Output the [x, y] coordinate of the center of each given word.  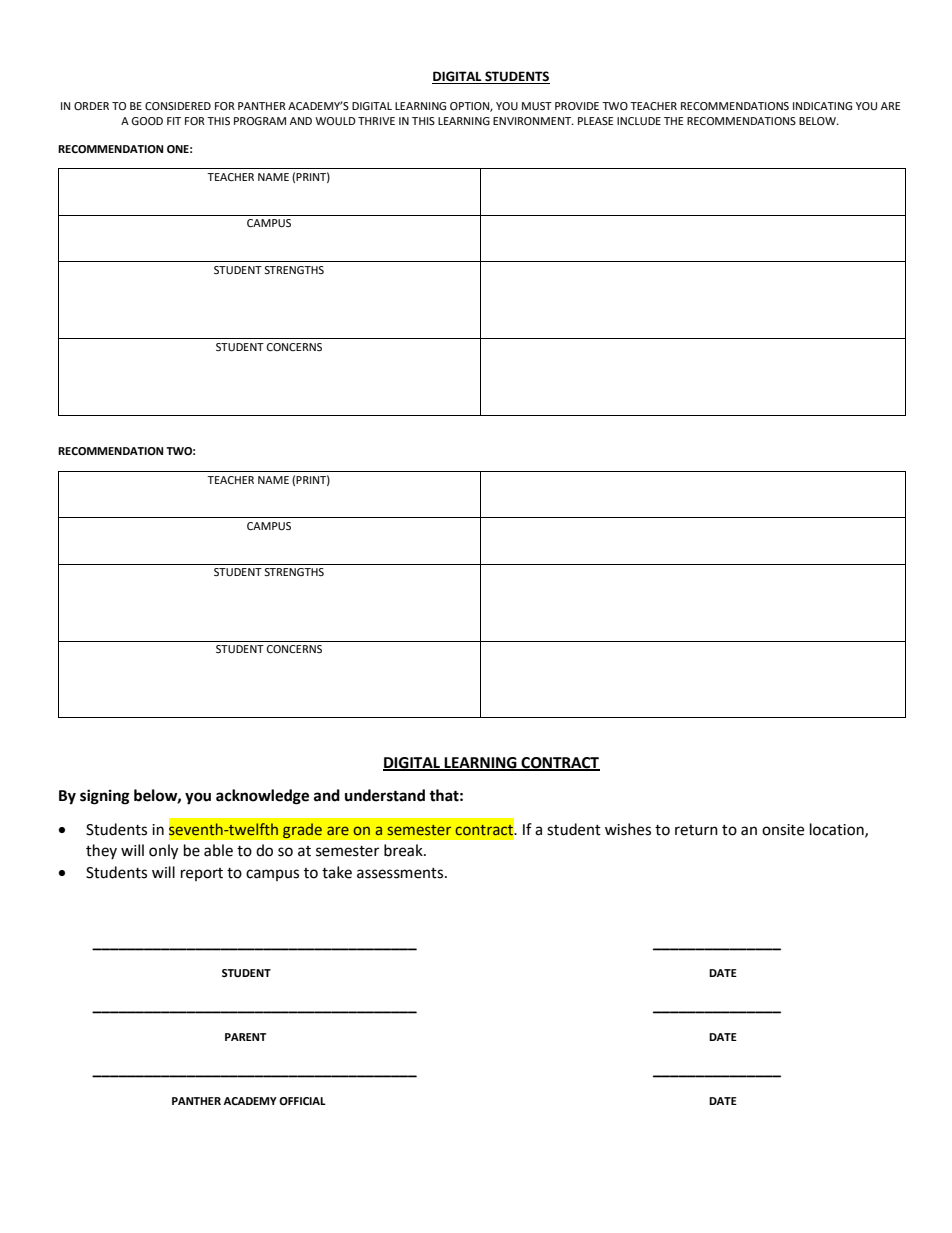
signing [105, 797]
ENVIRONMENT [533, 121]
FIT [174, 121]
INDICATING [822, 106]
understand [385, 795]
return [696, 830]
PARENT [245, 1037]
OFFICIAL [302, 1101]
